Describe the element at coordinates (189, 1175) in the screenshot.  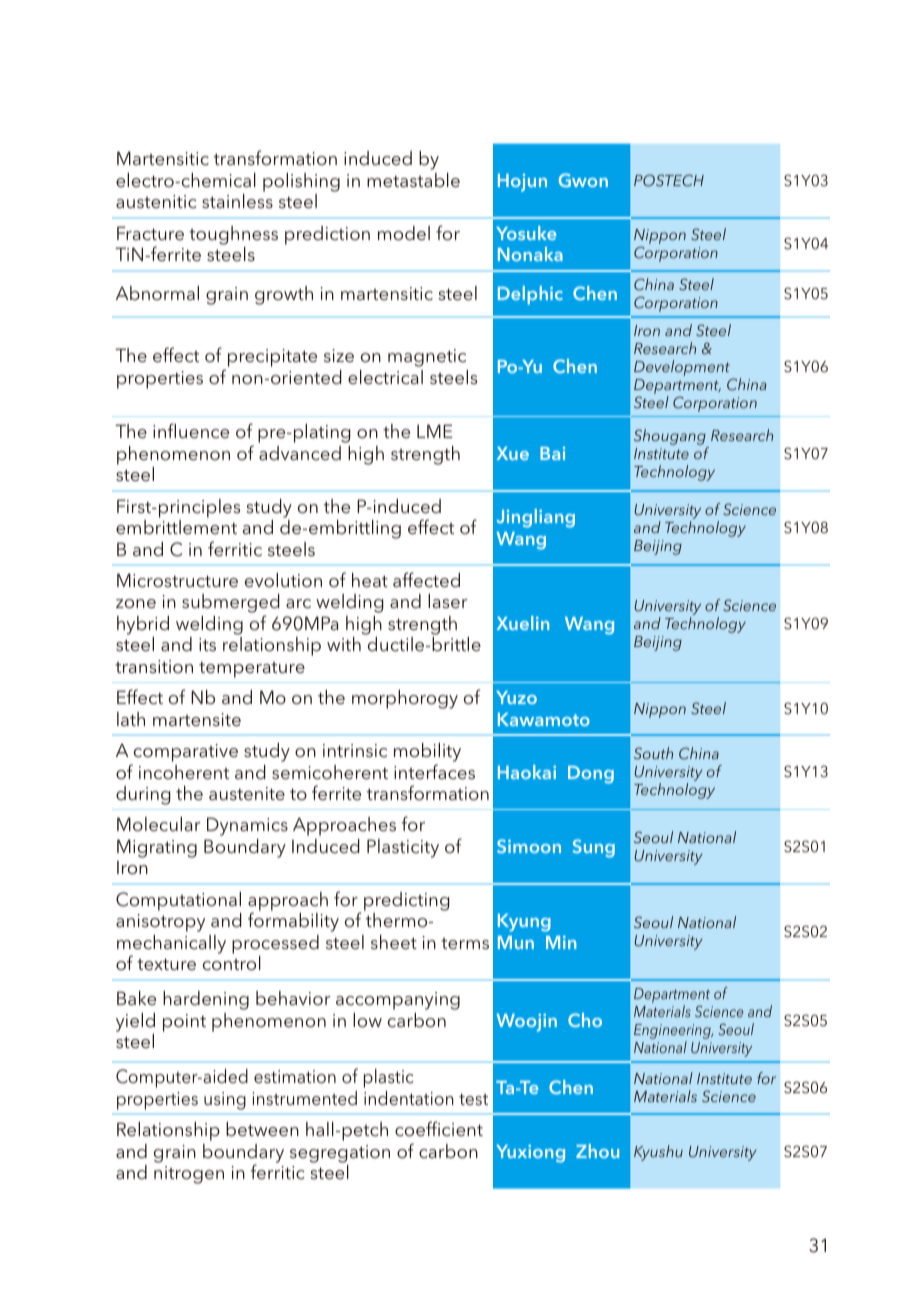
I see `nitrogen` at that location.
